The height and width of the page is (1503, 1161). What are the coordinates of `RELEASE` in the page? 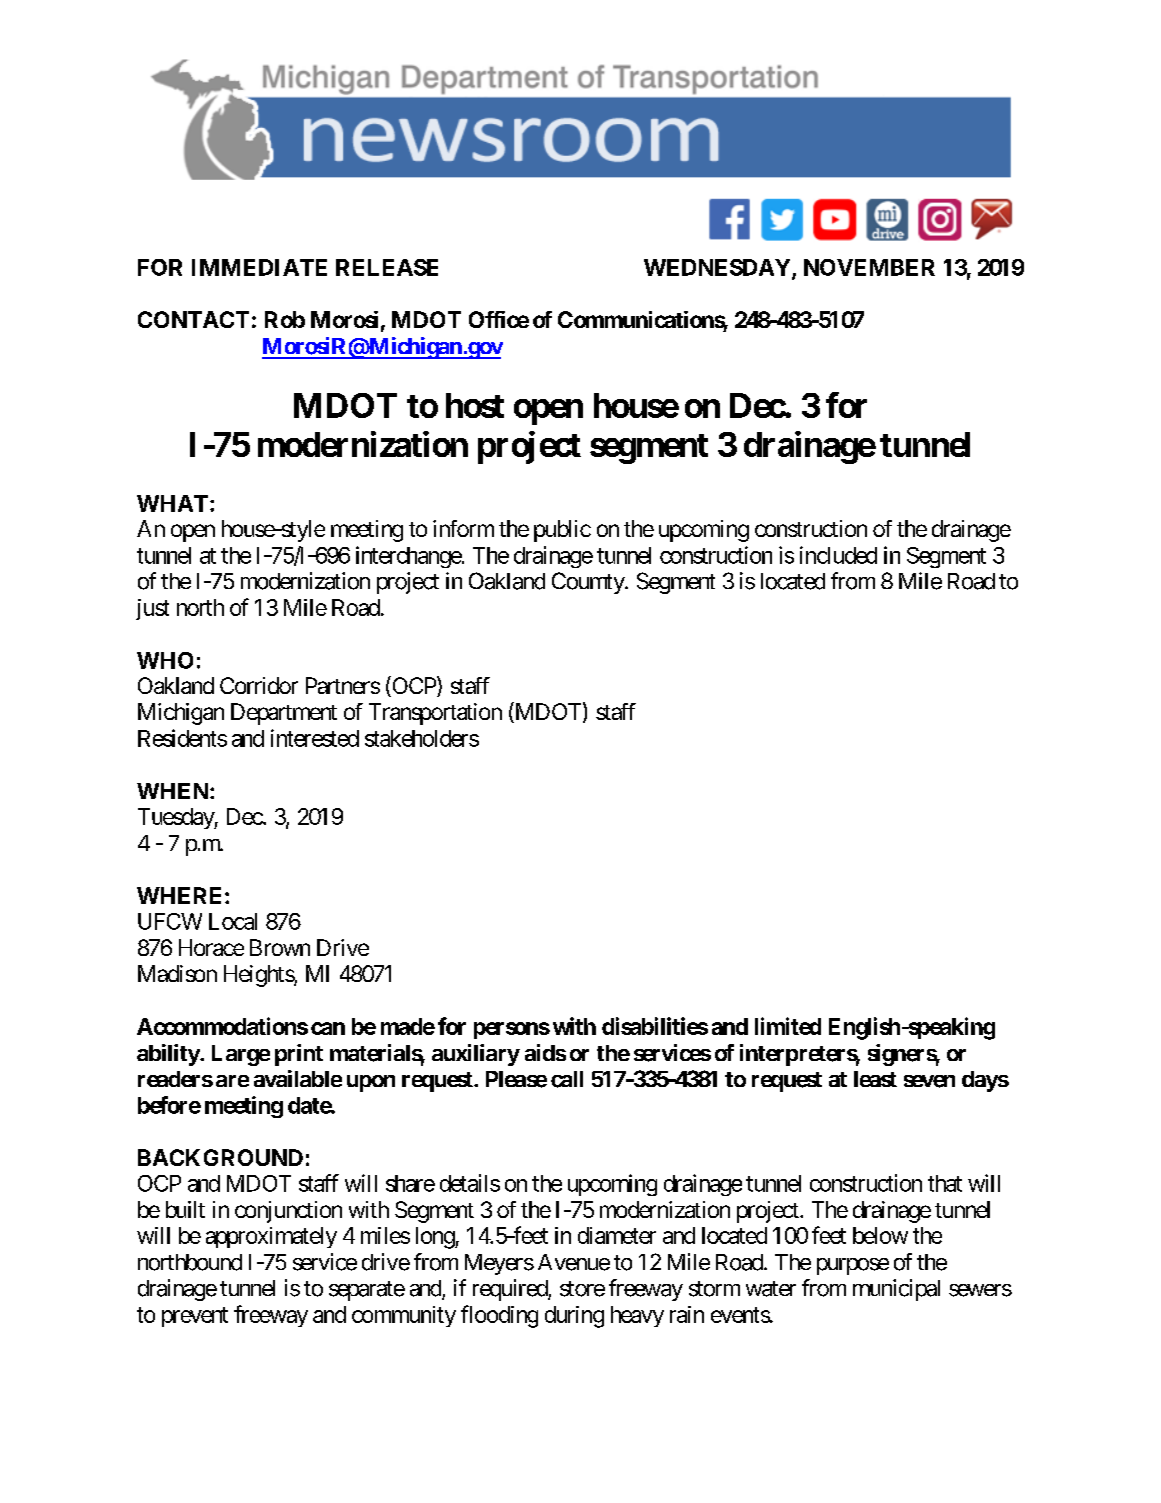 It's located at (387, 267).
